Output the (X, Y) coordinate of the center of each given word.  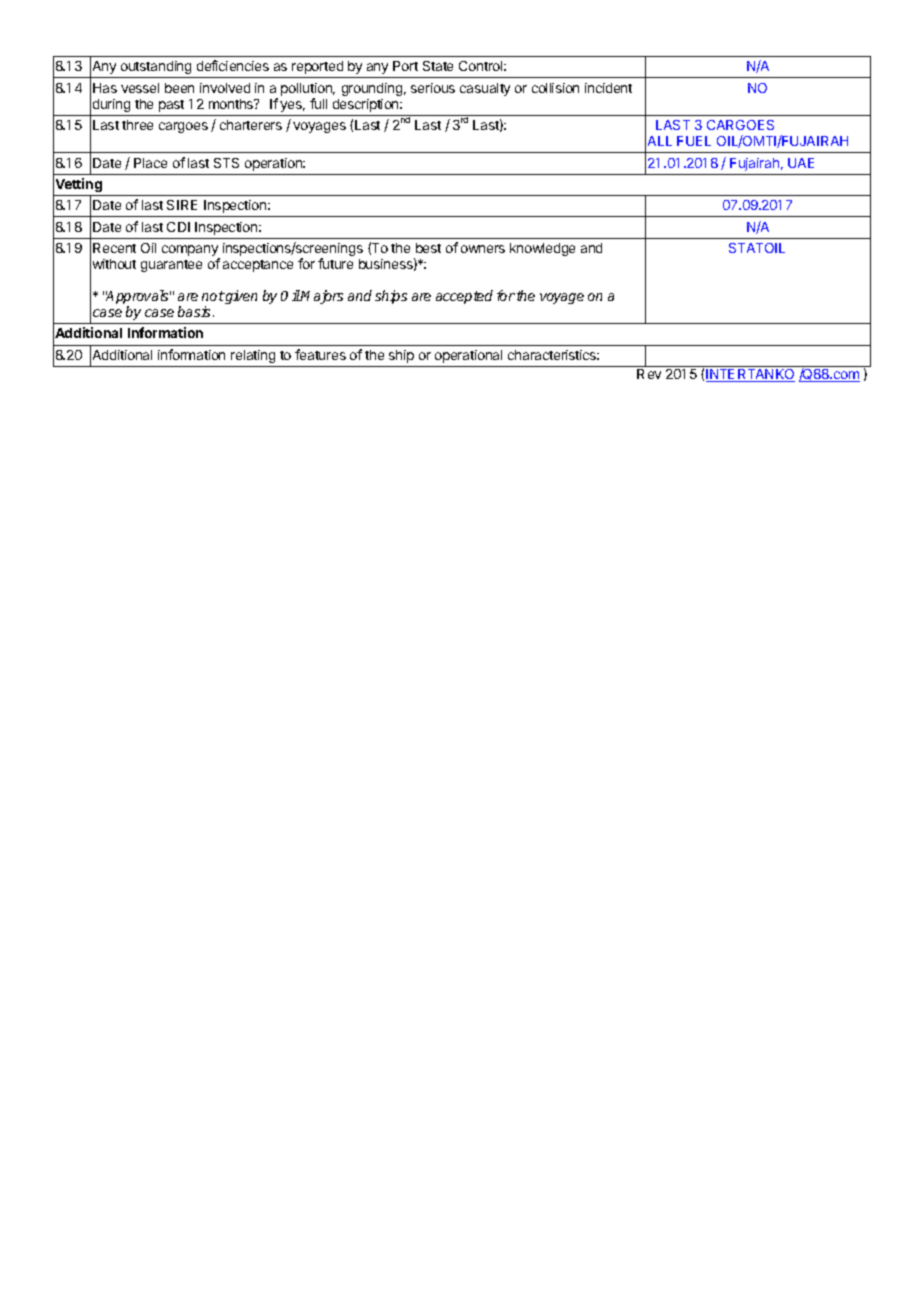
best (428, 248)
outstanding (156, 67)
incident (608, 88)
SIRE (182, 205)
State (438, 66)
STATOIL (757, 248)
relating (253, 356)
